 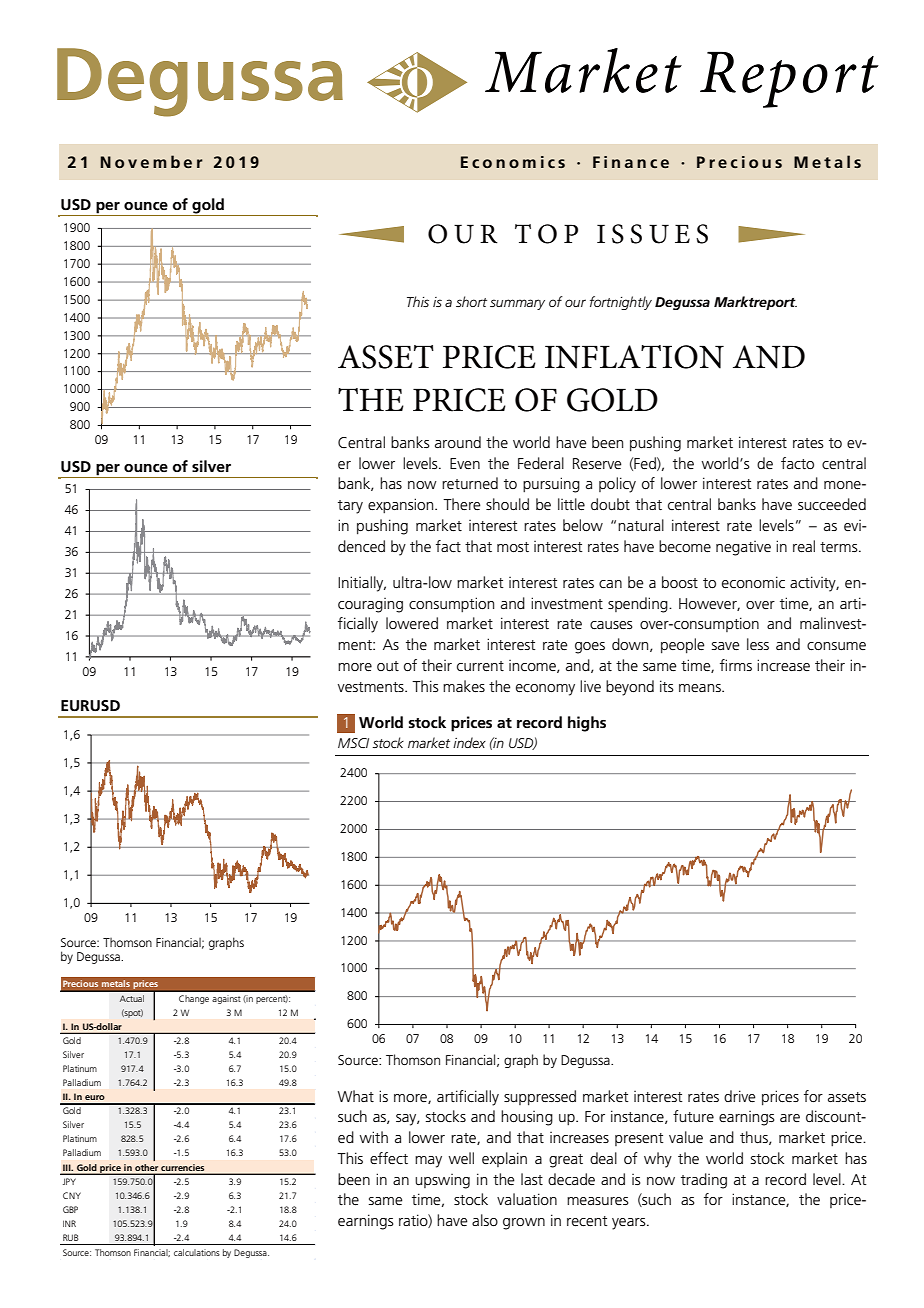 What do you see at coordinates (462, 504) in the screenshot?
I see `There` at bounding box center [462, 504].
